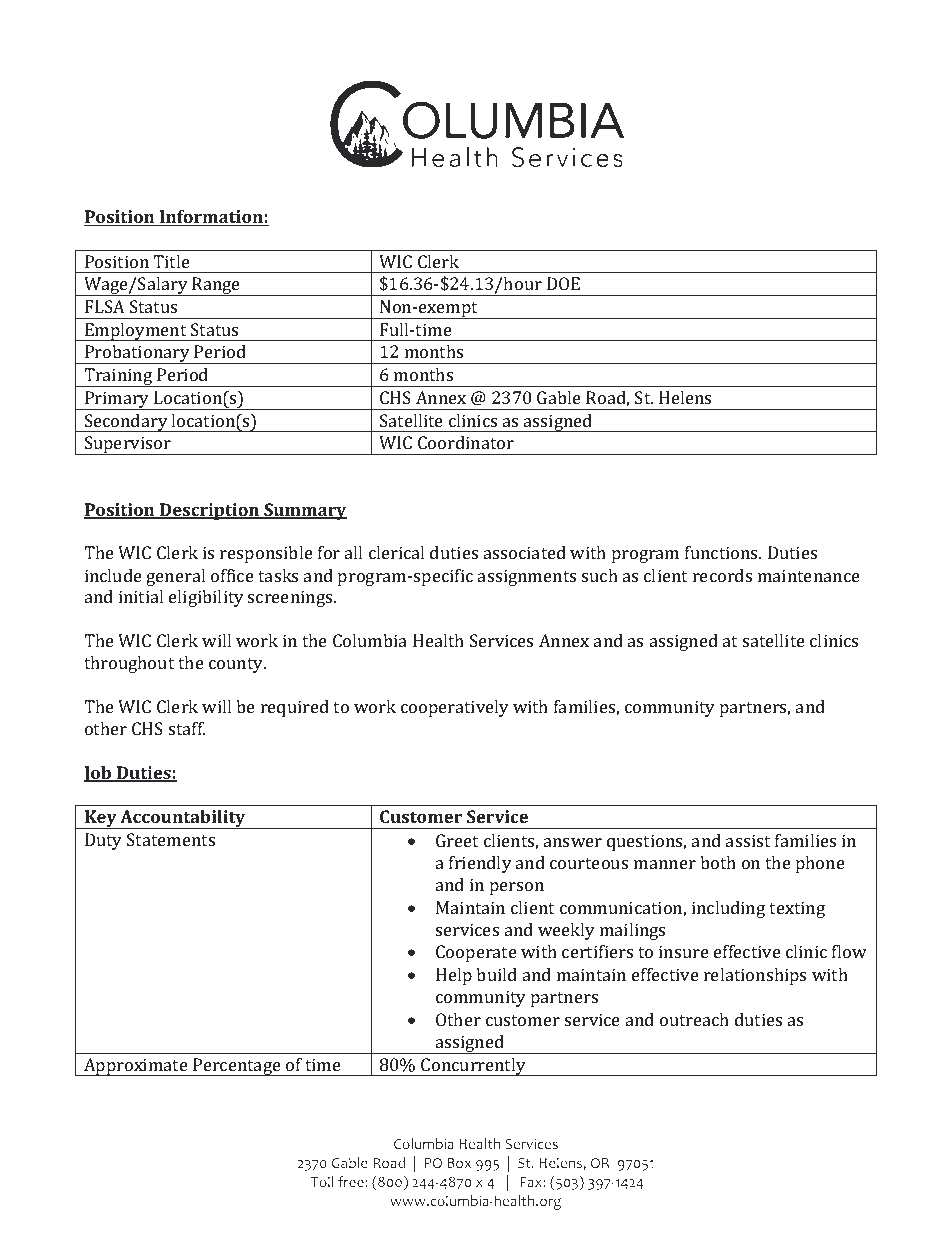  What do you see at coordinates (322, 1181) in the screenshot?
I see `Toll` at bounding box center [322, 1181].
